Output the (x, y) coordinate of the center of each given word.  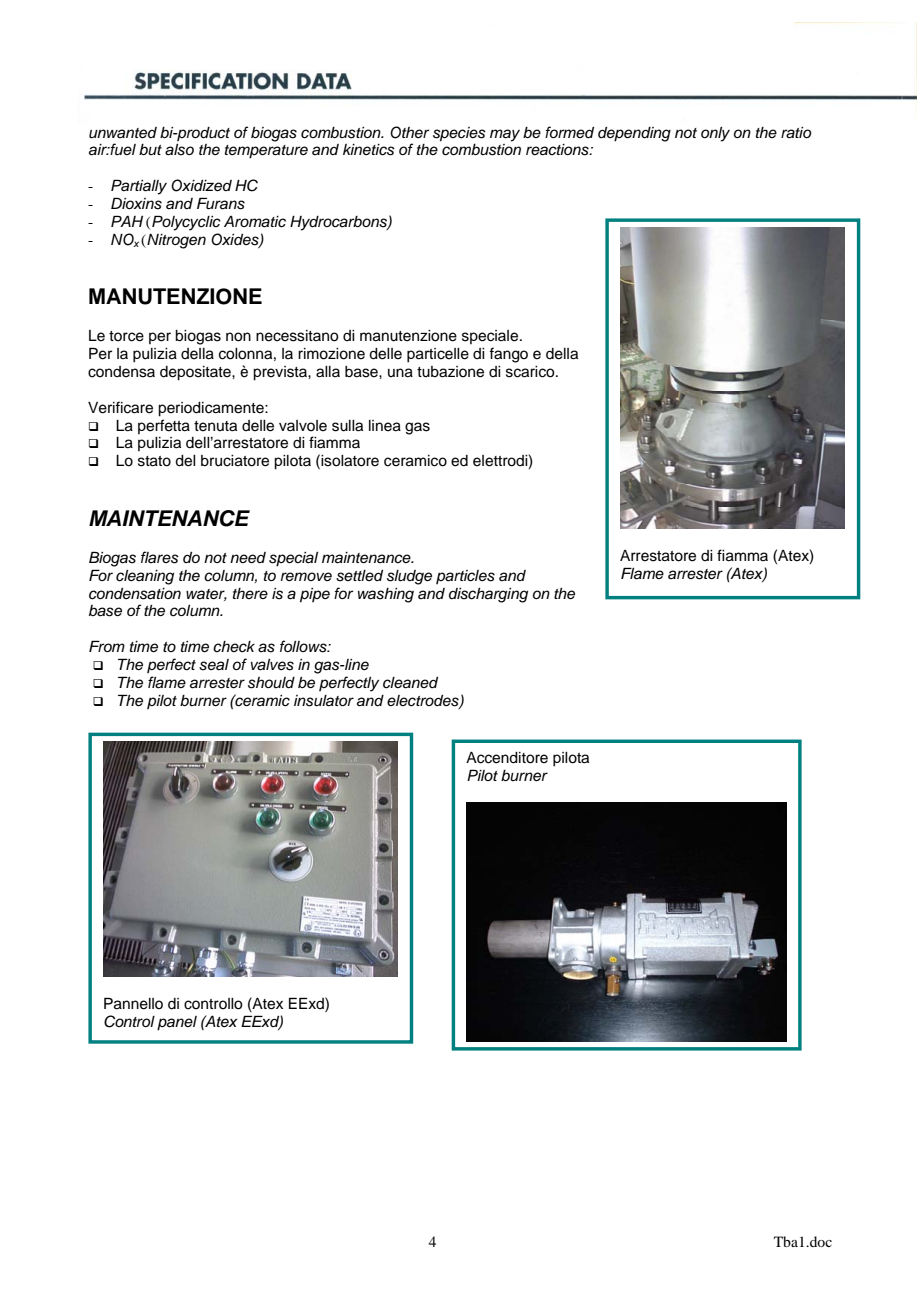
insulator (324, 701)
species (459, 134)
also (179, 150)
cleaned (410, 683)
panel (177, 1023)
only (715, 134)
